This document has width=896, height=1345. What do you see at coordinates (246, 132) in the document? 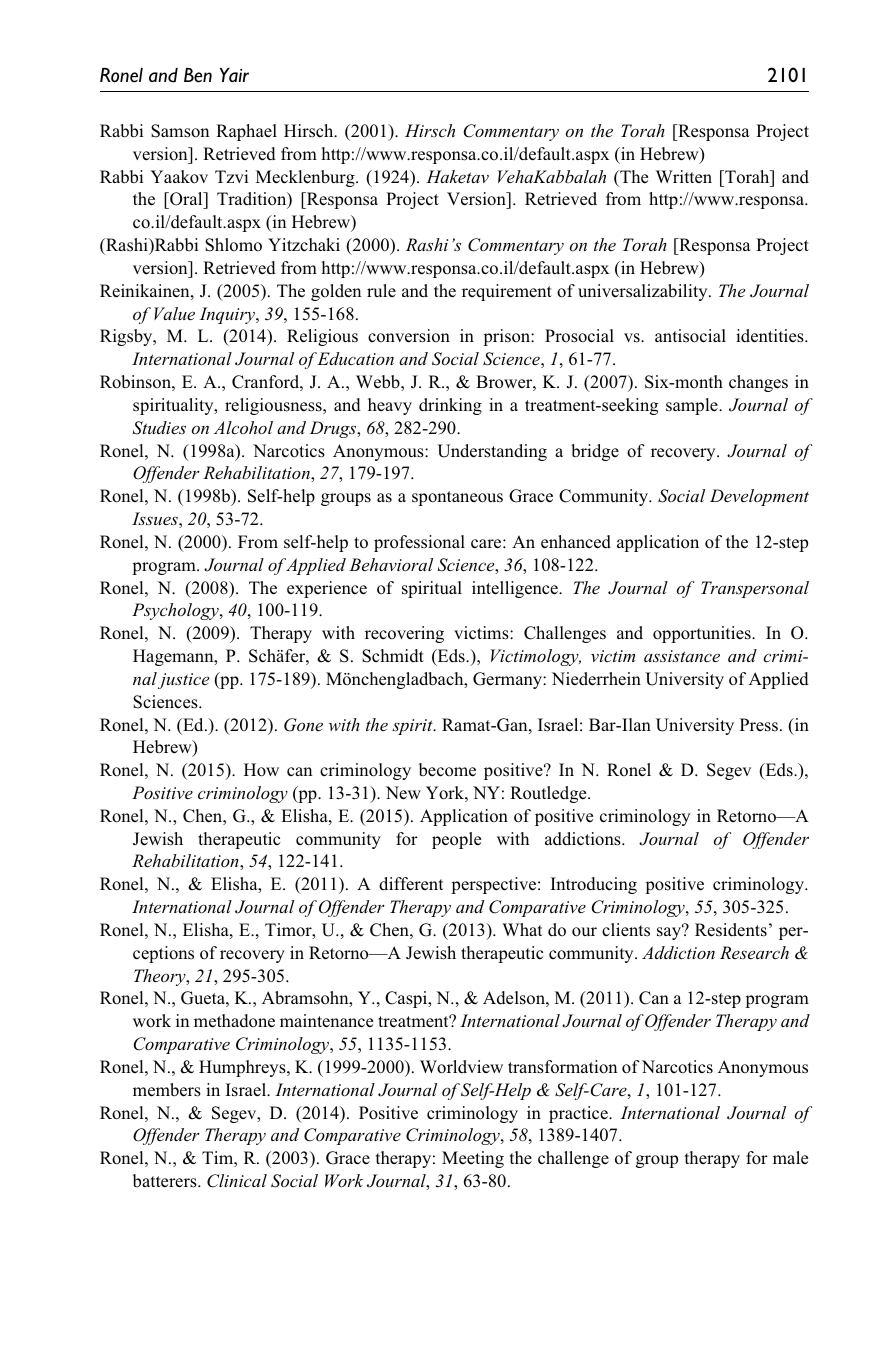
I see `Raphael` at bounding box center [246, 132].
